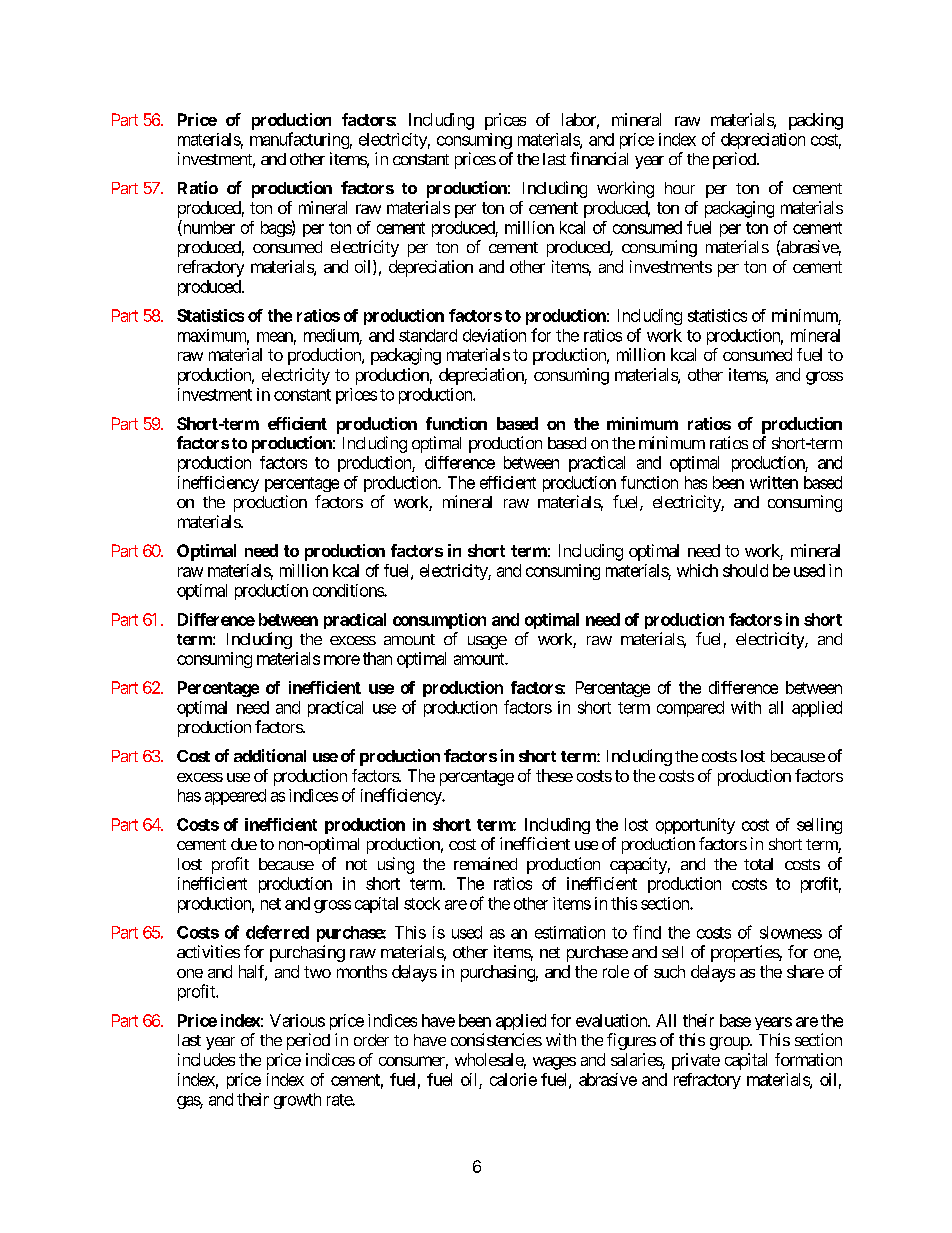  Describe the element at coordinates (774, 482) in the page. I see `written` at that location.
